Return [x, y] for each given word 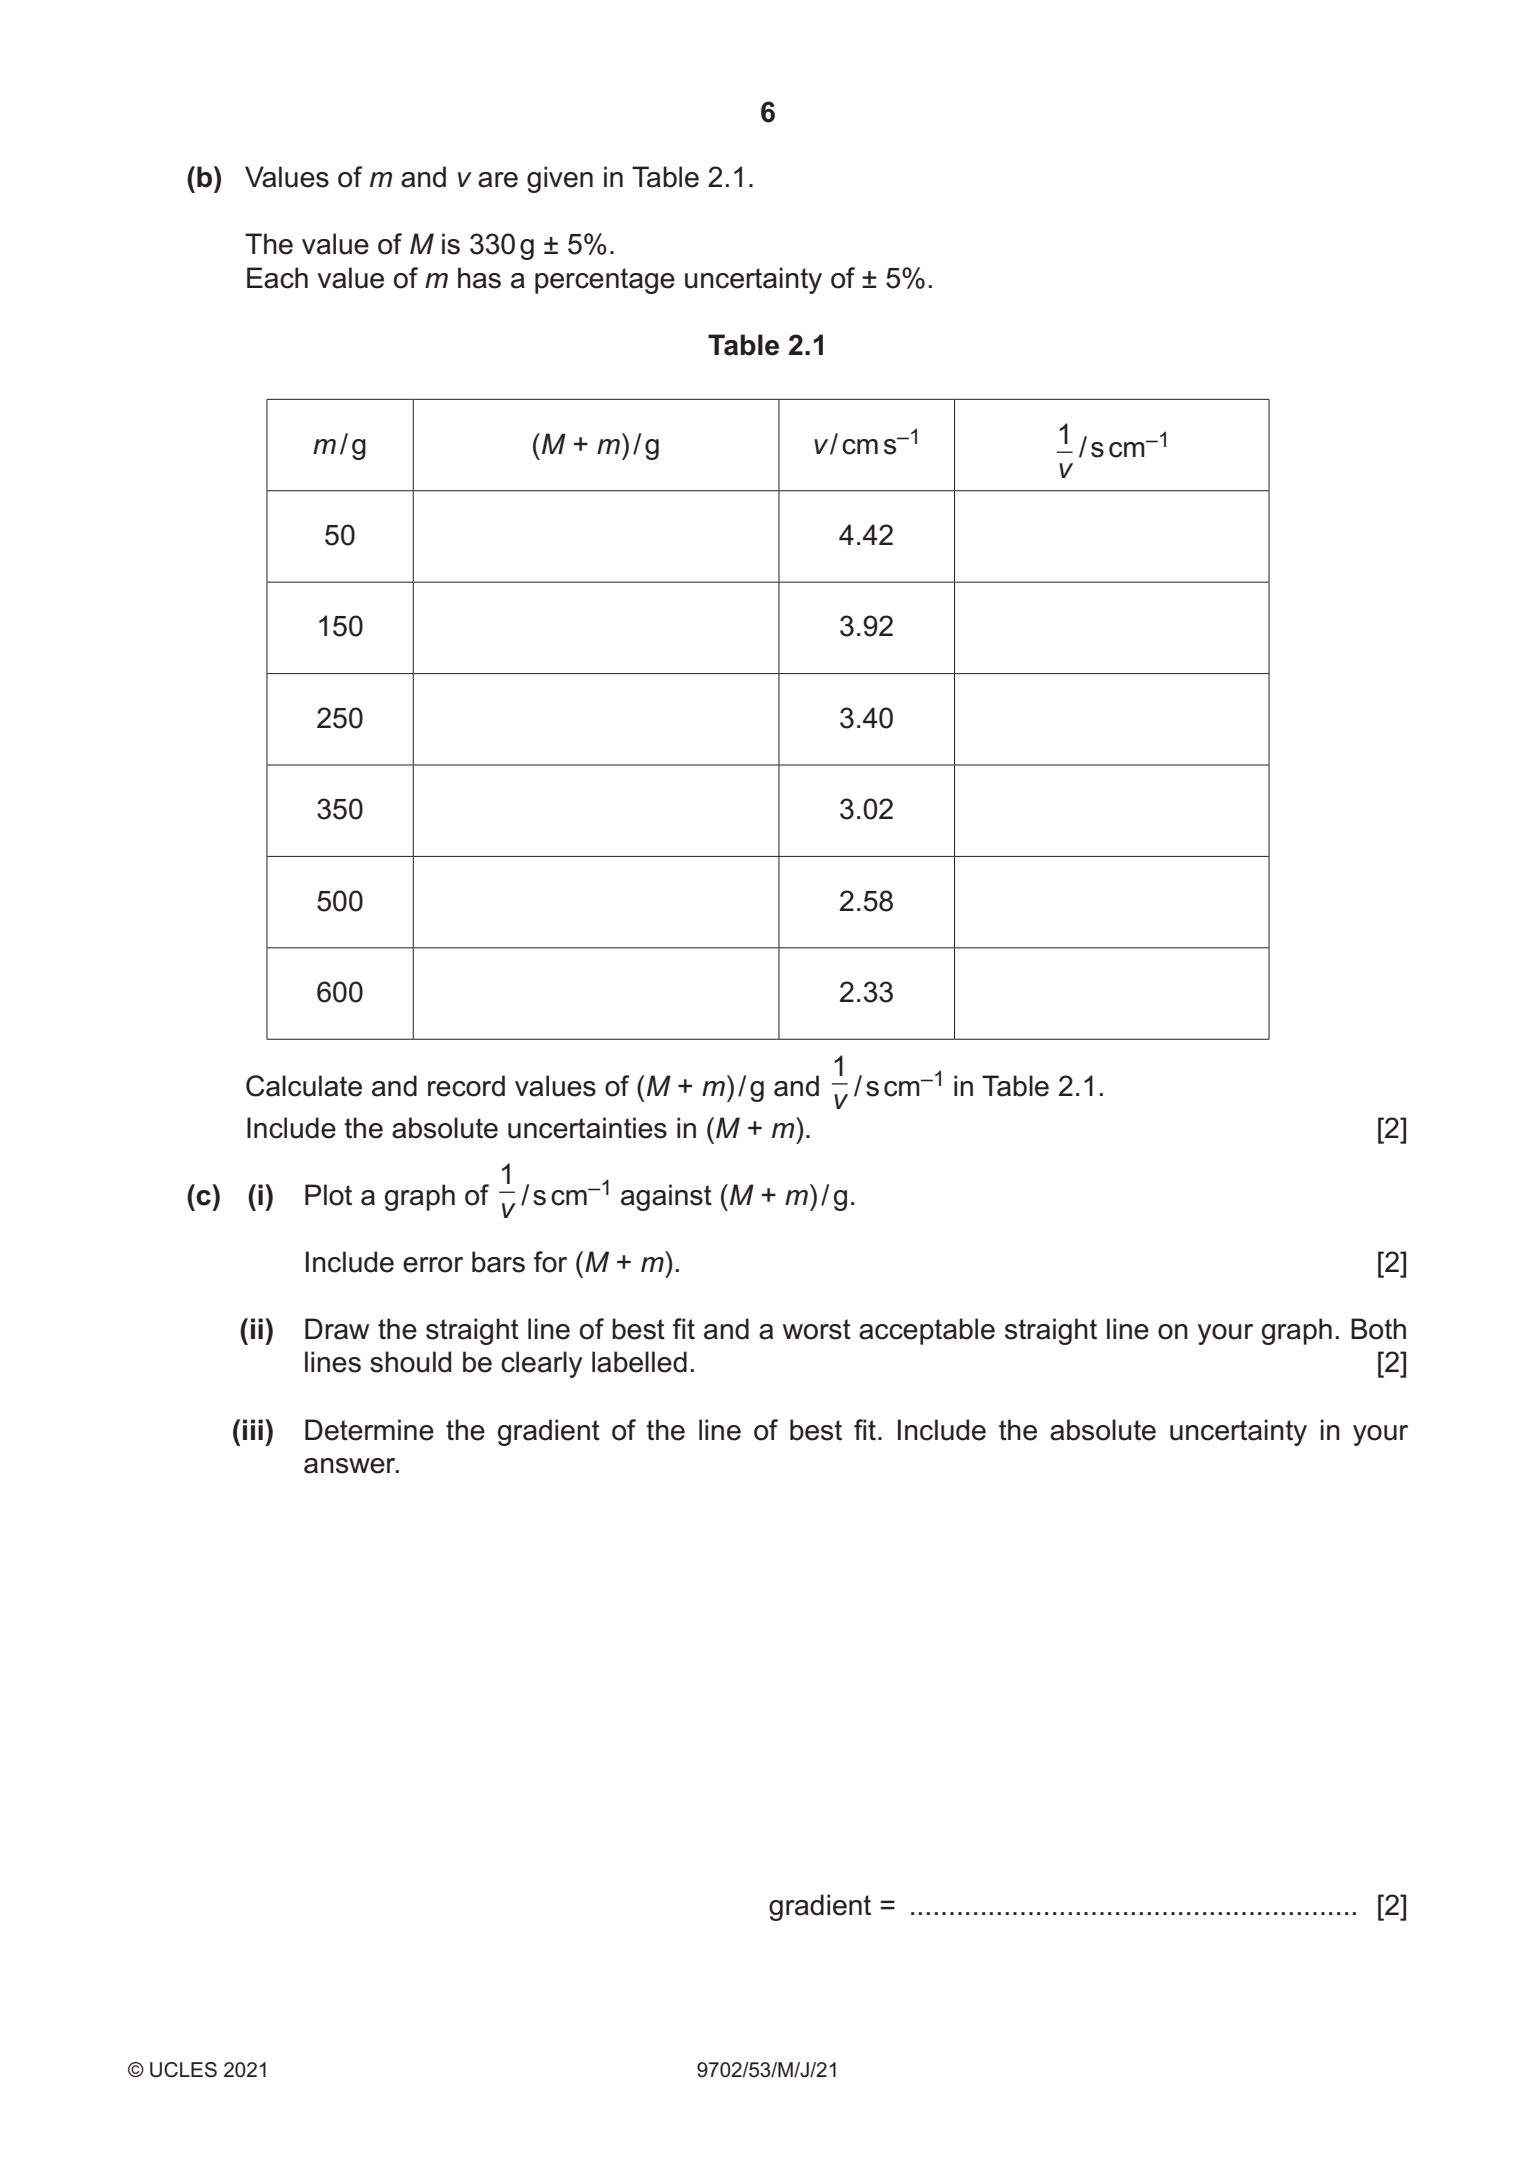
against [666, 1197]
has [479, 278]
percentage [605, 281]
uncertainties [587, 1128]
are [498, 180]
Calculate [304, 1086]
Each [277, 278]
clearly [541, 1364]
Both [1378, 1329]
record [466, 1086]
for [550, 1262]
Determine [369, 1430]
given [560, 179]
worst [817, 1329]
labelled [639, 1362]
